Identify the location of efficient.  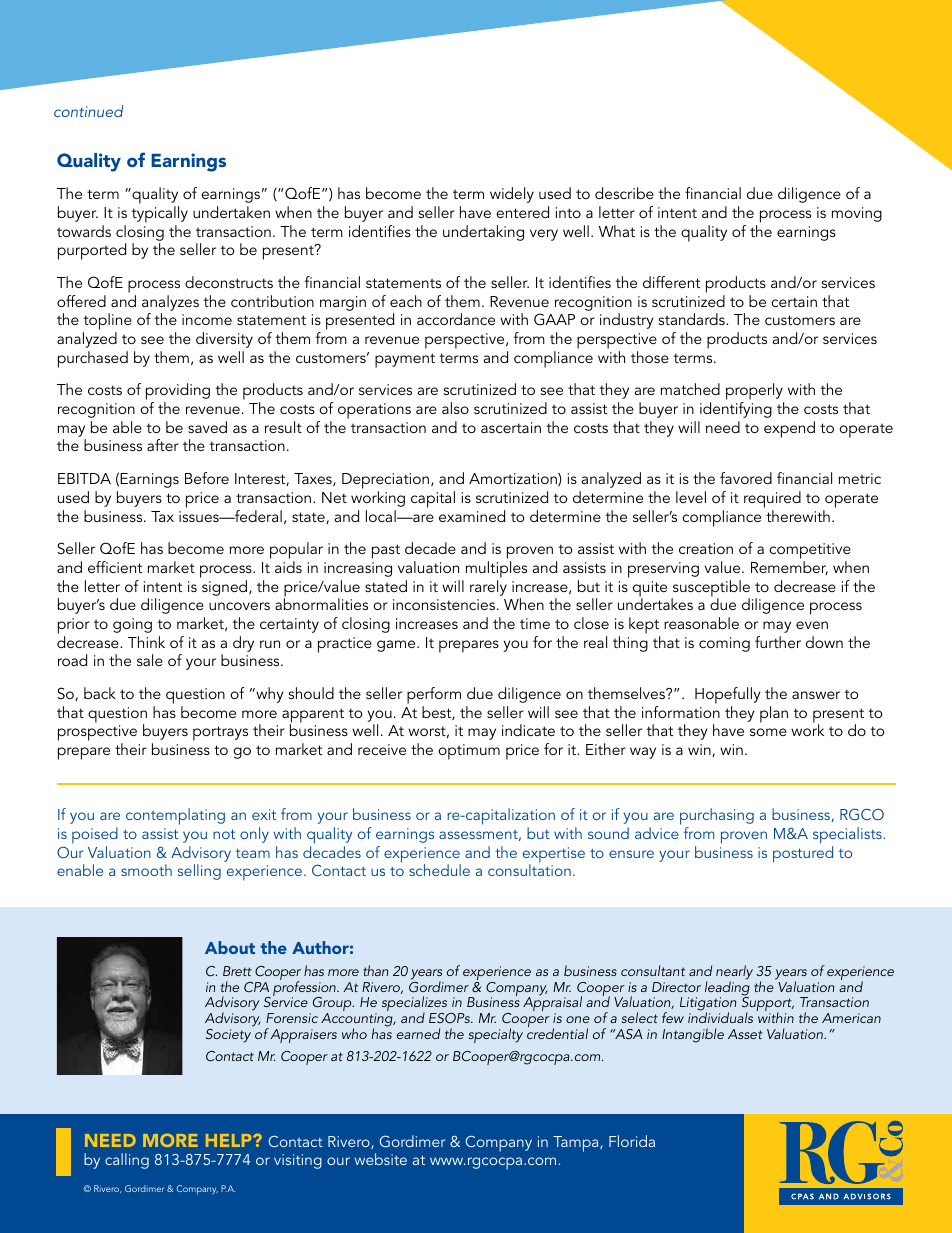
(115, 567).
